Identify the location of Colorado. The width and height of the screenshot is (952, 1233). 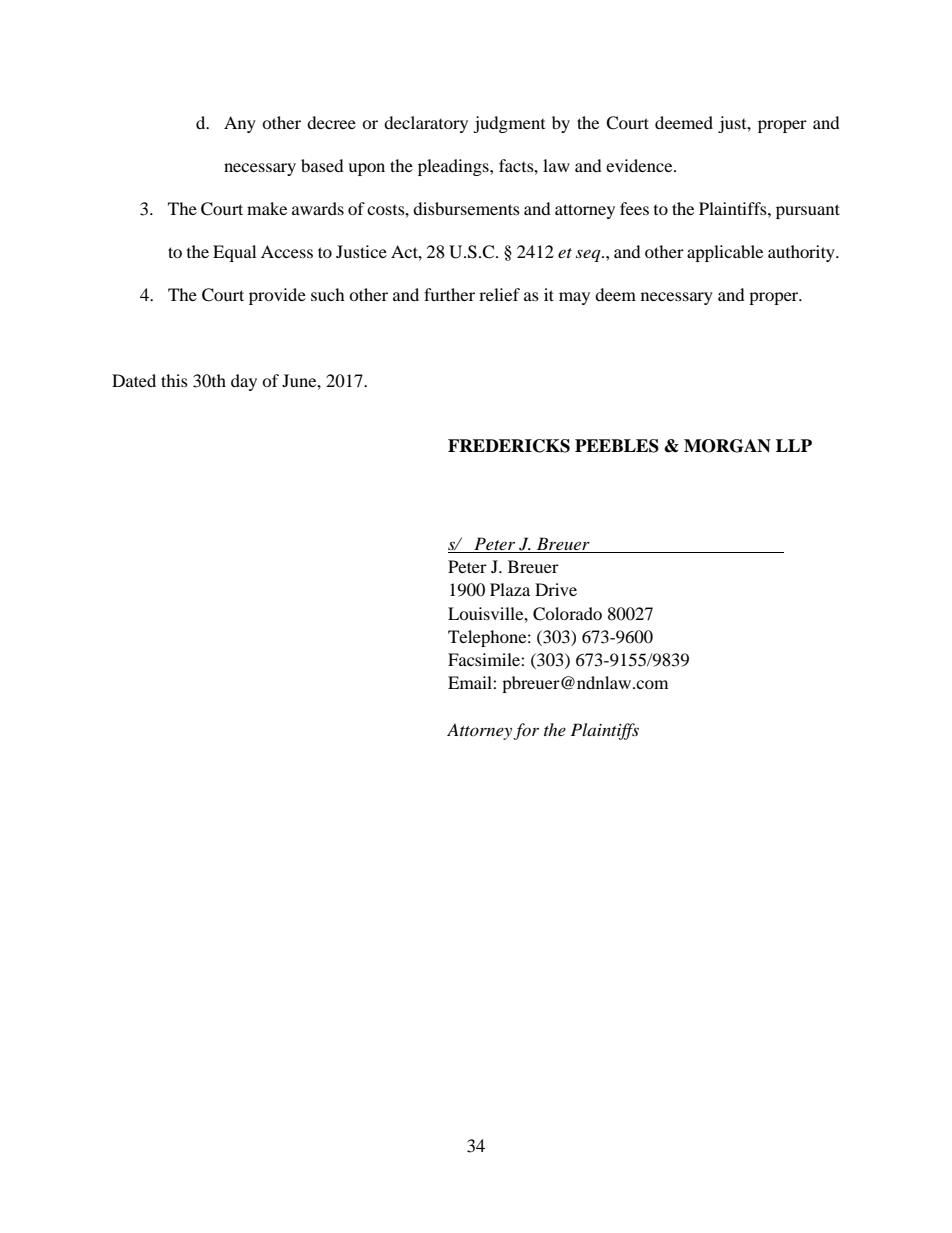
(567, 614).
